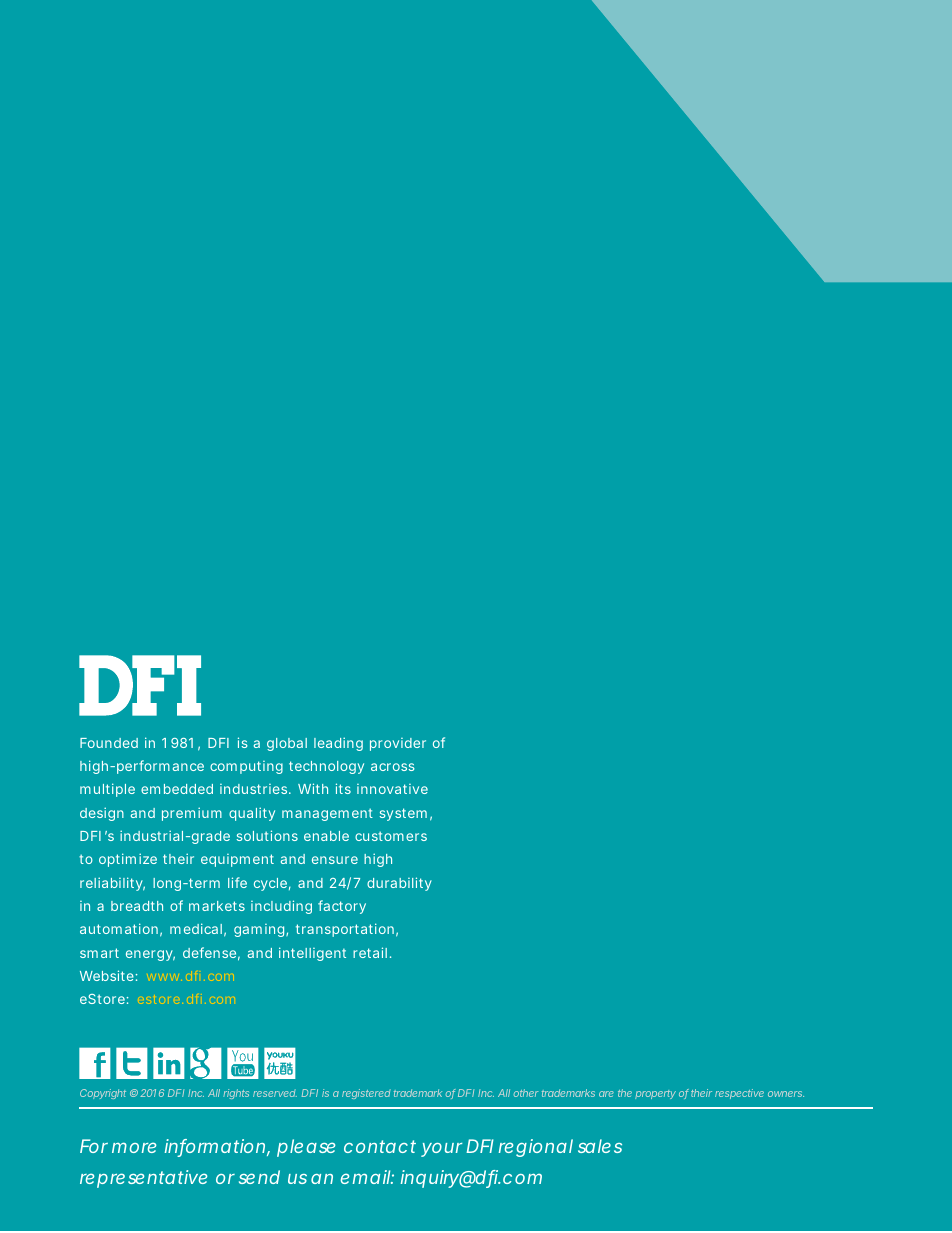 This screenshot has width=952, height=1233. Describe the element at coordinates (391, 836) in the screenshot. I see `customers` at that location.
